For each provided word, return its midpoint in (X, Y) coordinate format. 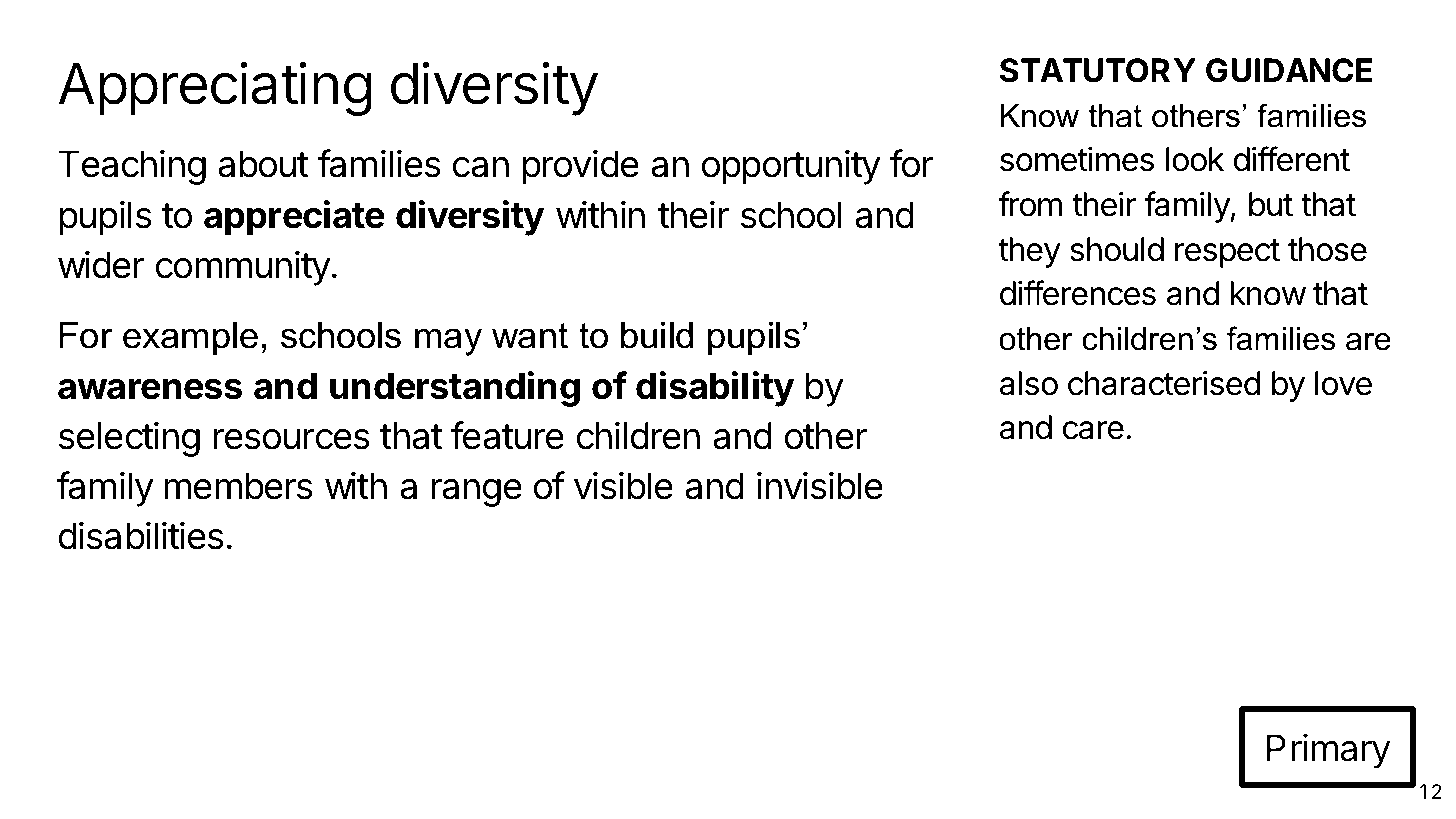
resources (292, 439)
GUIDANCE (1289, 70)
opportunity (791, 167)
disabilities (141, 535)
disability (715, 389)
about (263, 164)
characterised (1164, 383)
